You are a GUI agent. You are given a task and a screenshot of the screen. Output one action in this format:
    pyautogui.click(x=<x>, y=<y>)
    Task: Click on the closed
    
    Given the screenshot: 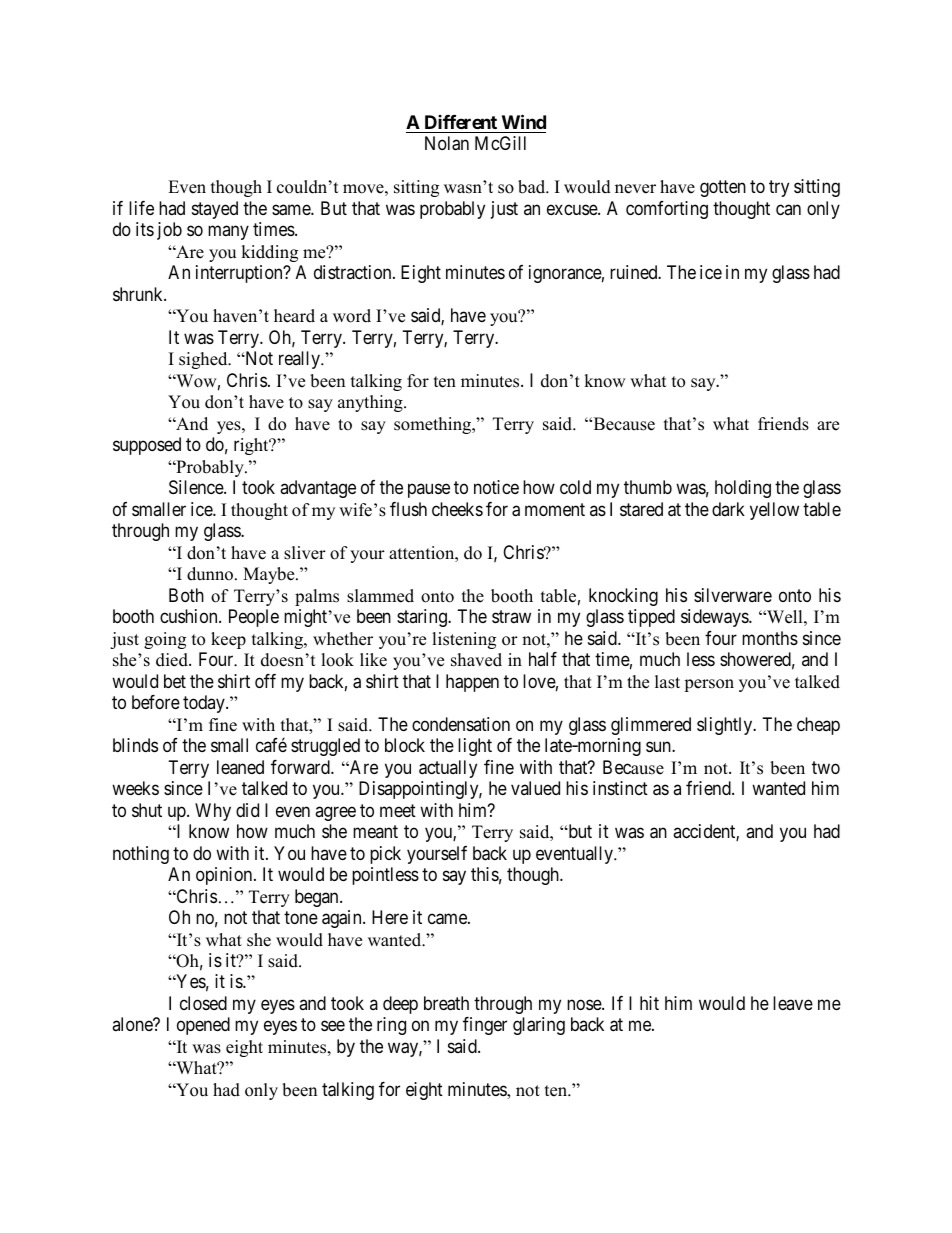 What is the action you would take?
    pyautogui.click(x=203, y=1003)
